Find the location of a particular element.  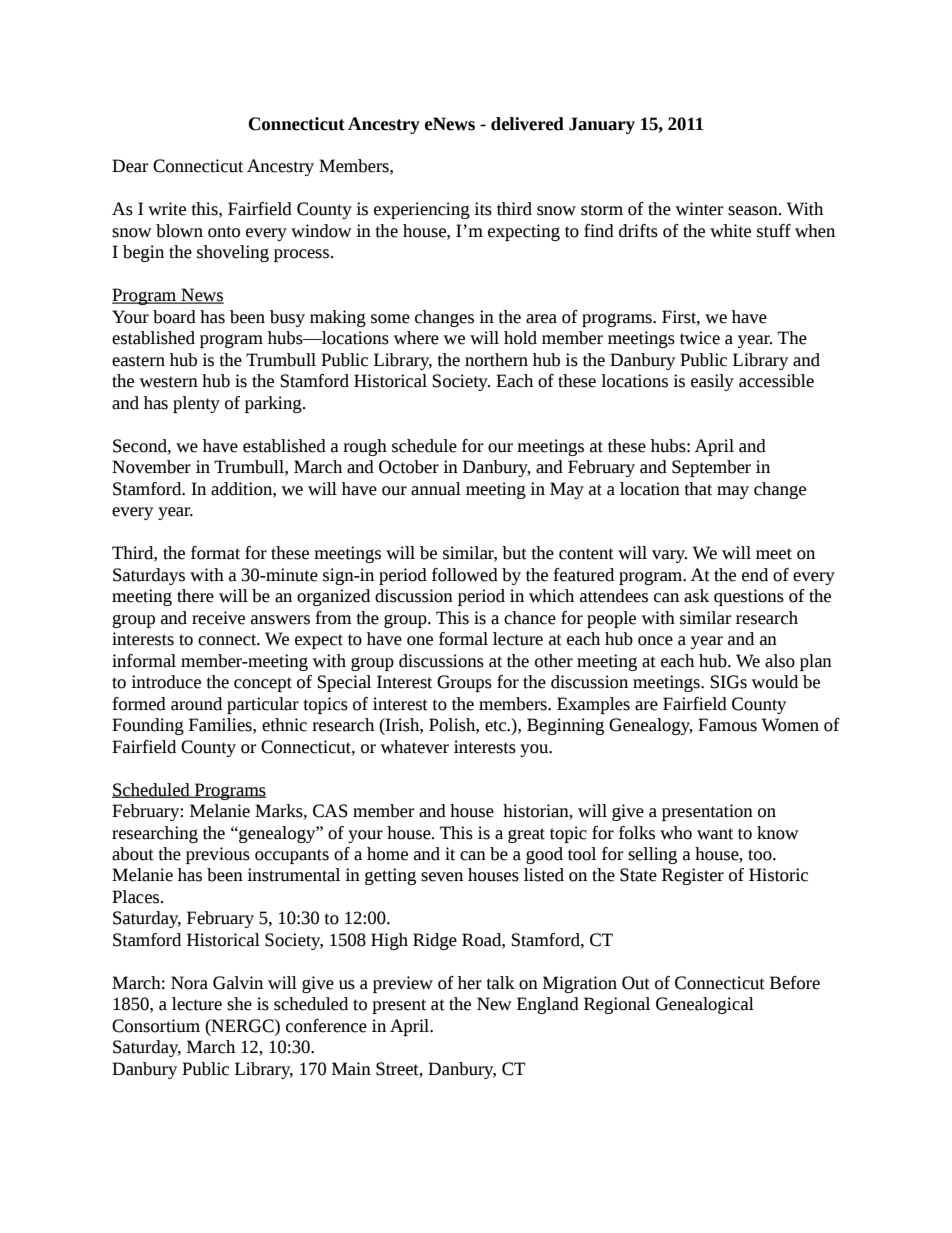

Consortium is located at coordinates (156, 1026).
